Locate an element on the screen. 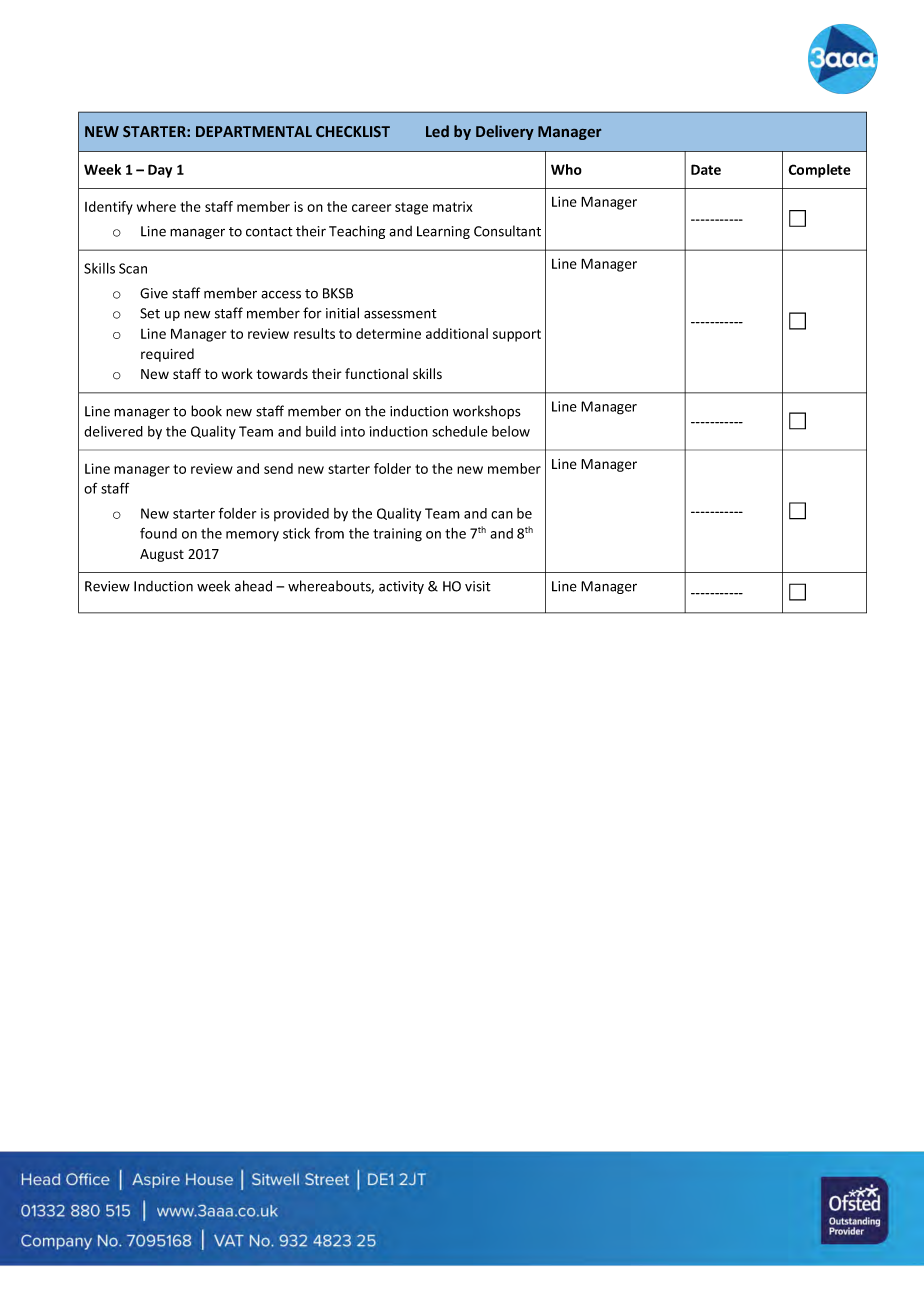 This screenshot has height=1308, width=924. Date is located at coordinates (706, 169).
